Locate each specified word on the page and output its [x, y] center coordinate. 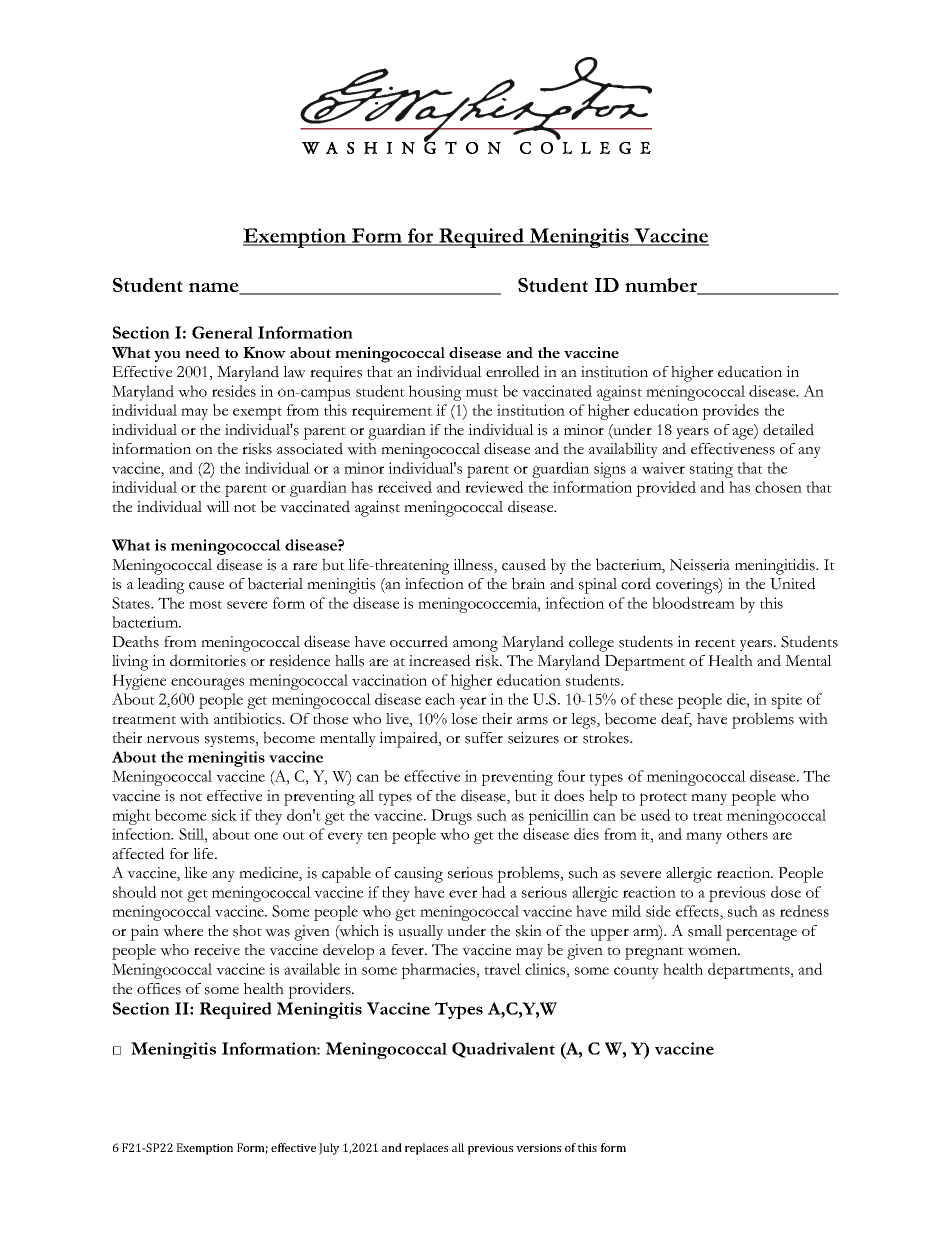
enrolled [513, 371]
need [202, 352]
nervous [173, 740]
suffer [484, 738]
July [329, 1149]
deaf [676, 719]
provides [730, 412]
